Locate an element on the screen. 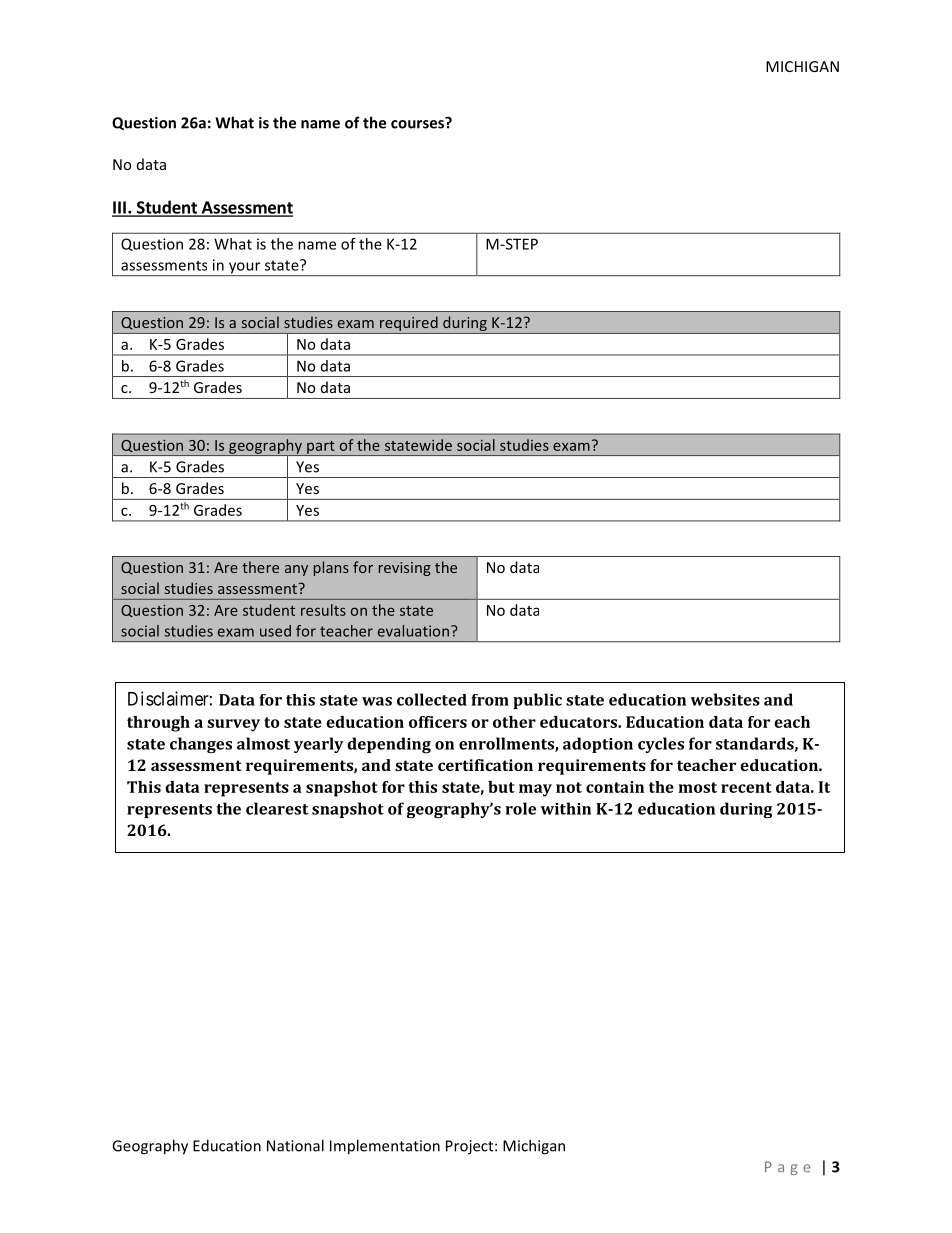 This screenshot has width=952, height=1233. clearest is located at coordinates (277, 808).
